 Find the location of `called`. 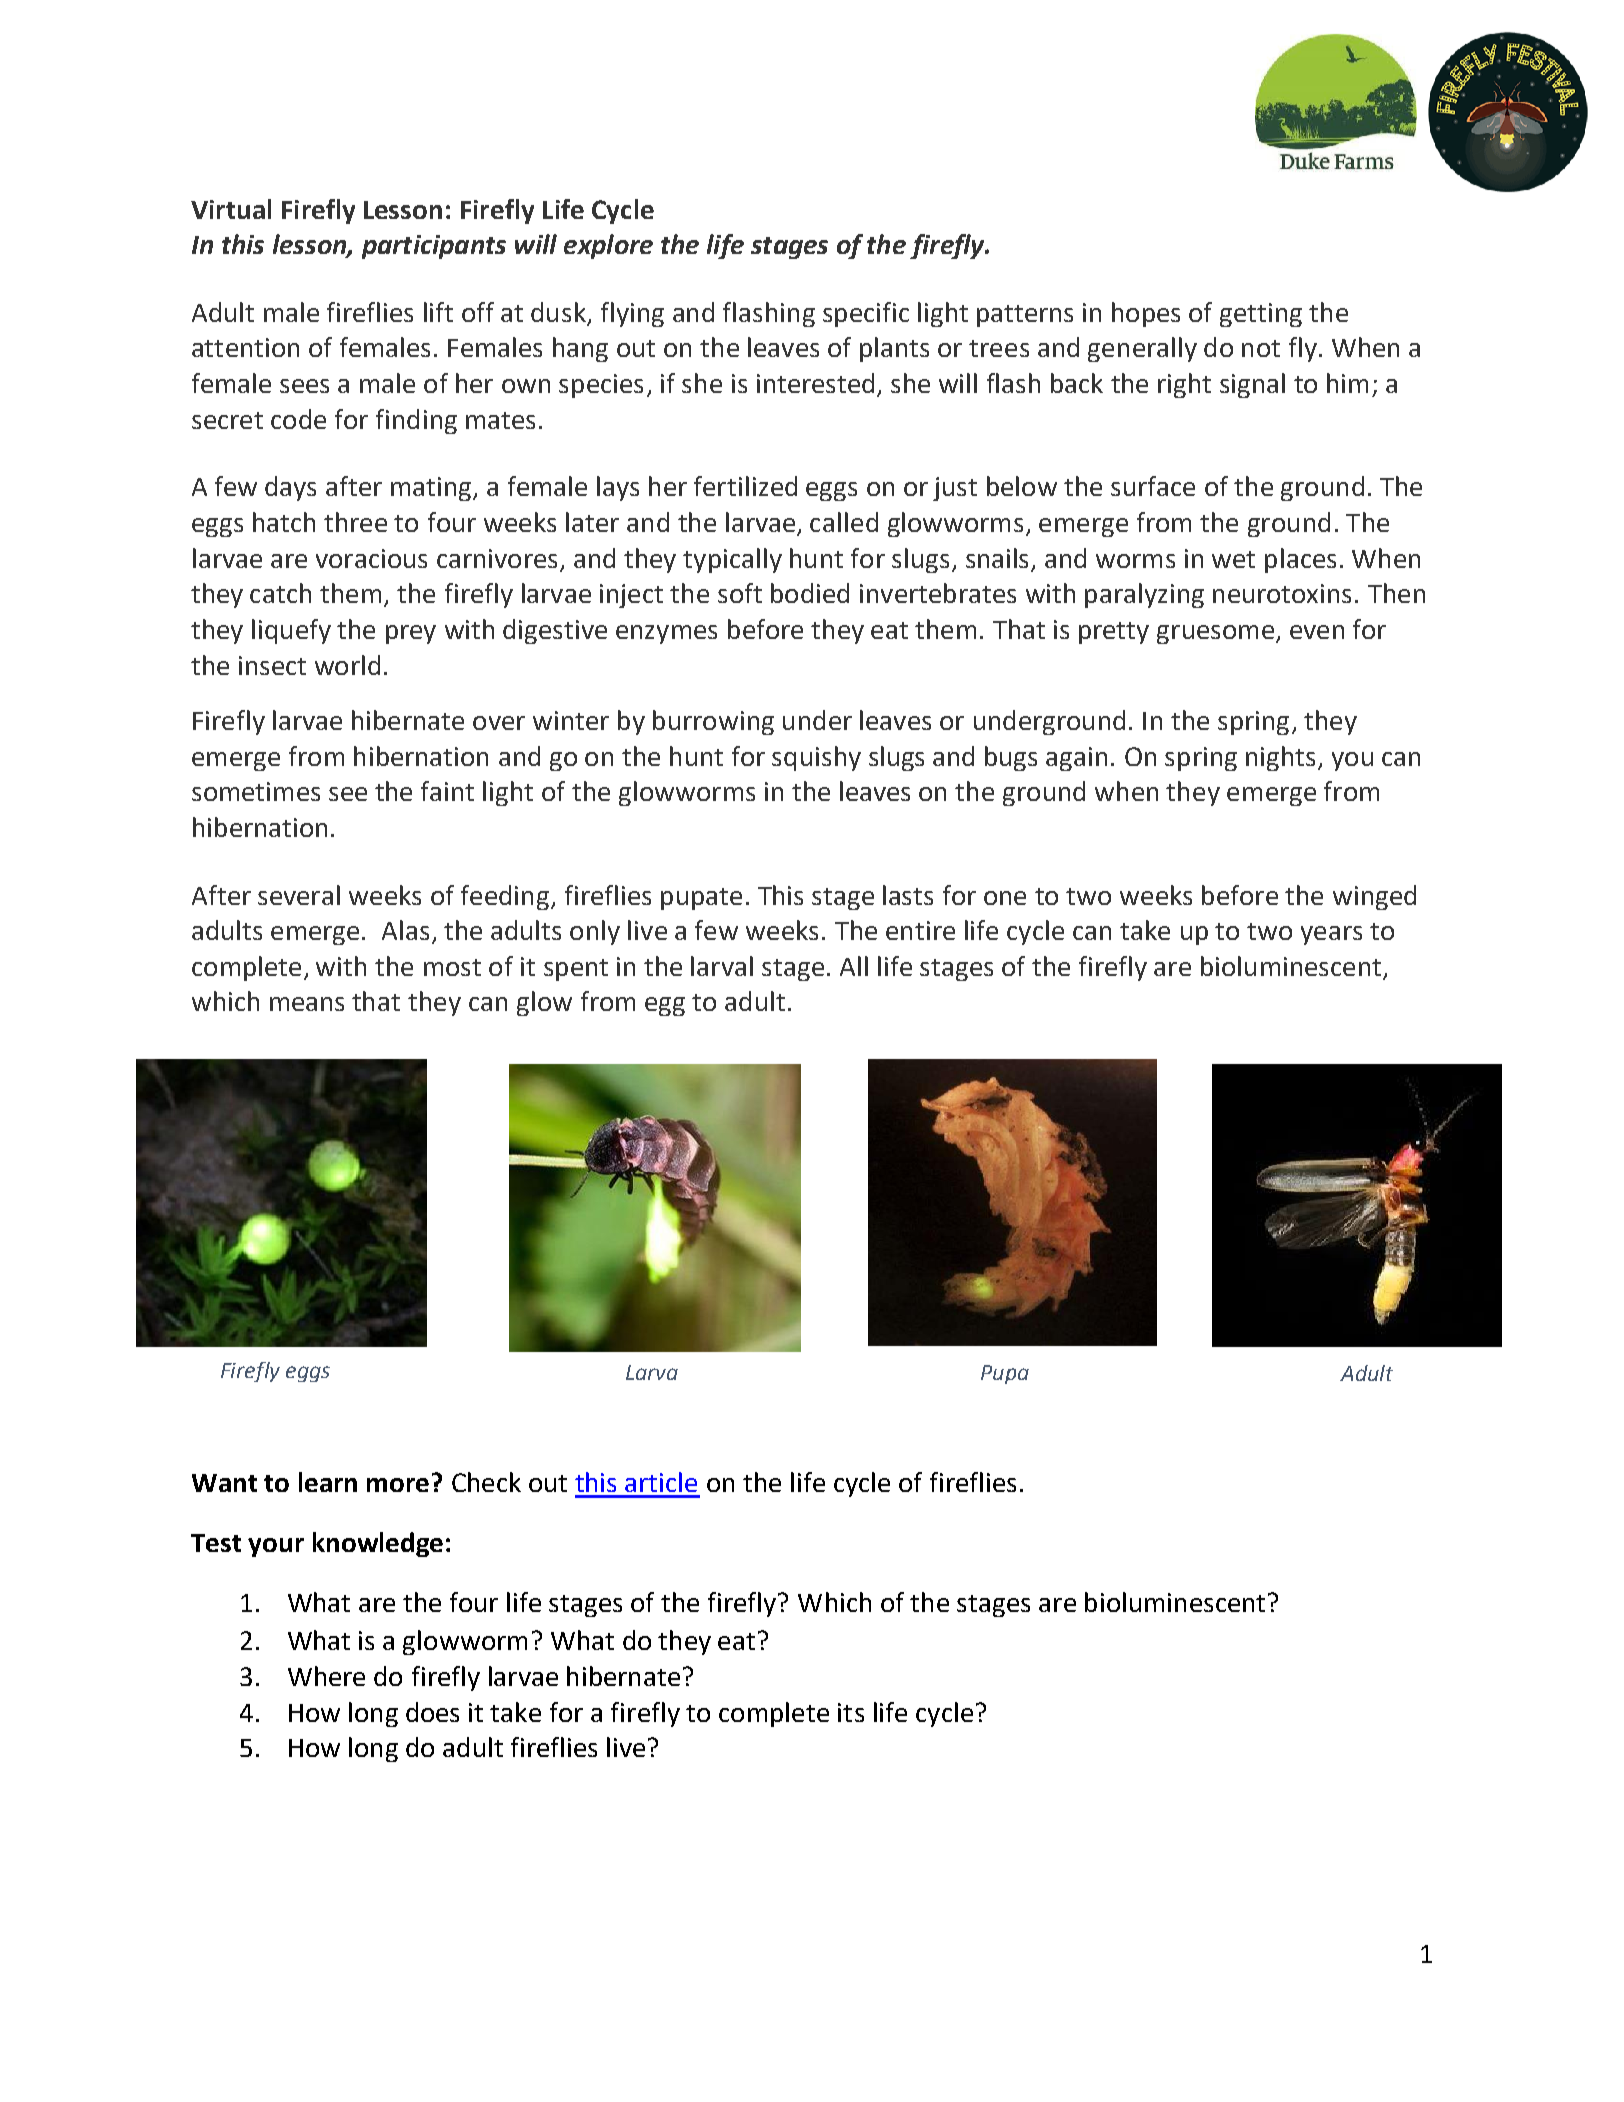

called is located at coordinates (844, 522).
